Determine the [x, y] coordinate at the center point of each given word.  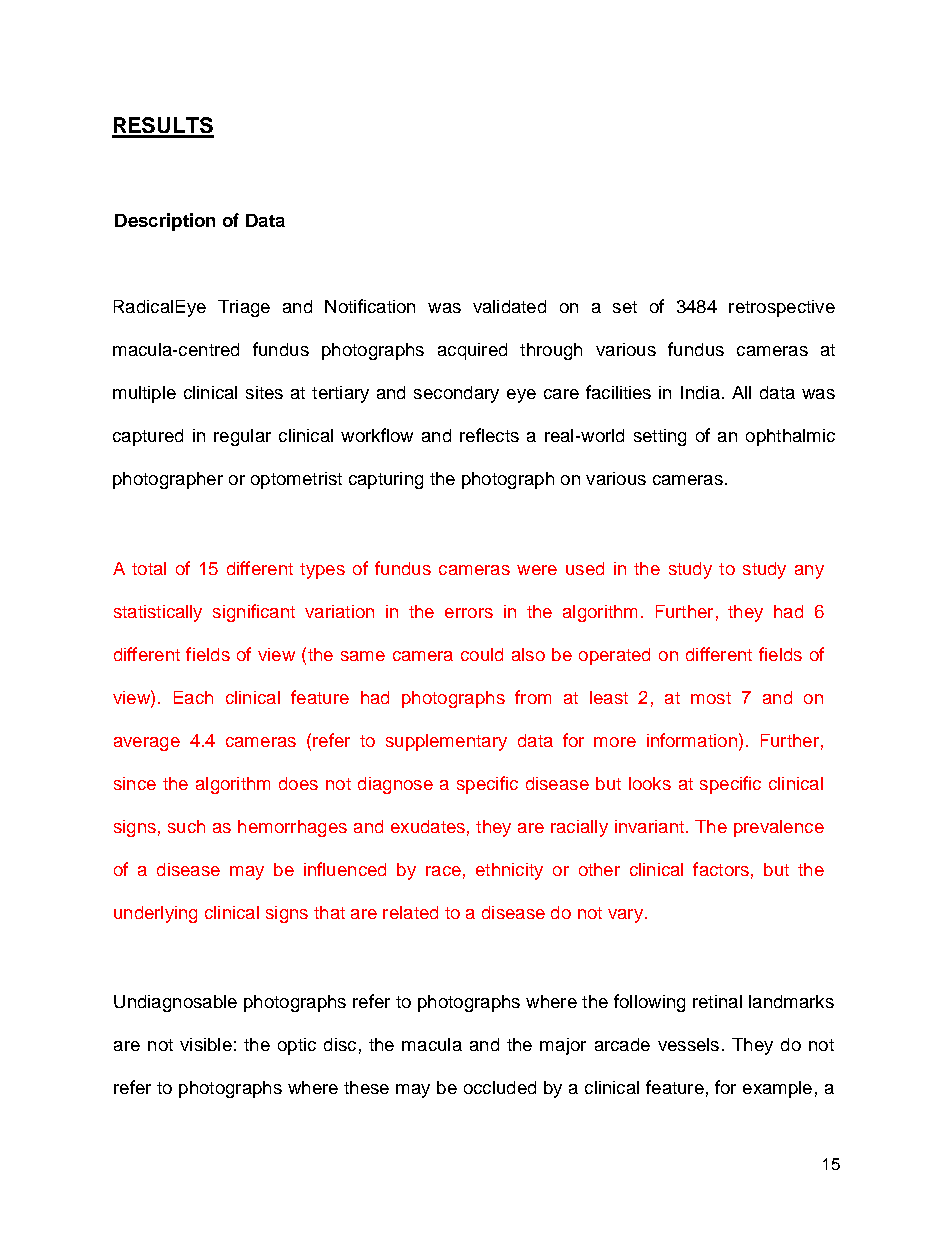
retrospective [782, 308]
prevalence [779, 828]
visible [206, 1044]
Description [165, 222]
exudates [428, 826]
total [149, 568]
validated [509, 306]
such [186, 826]
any [809, 572]
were [537, 570]
